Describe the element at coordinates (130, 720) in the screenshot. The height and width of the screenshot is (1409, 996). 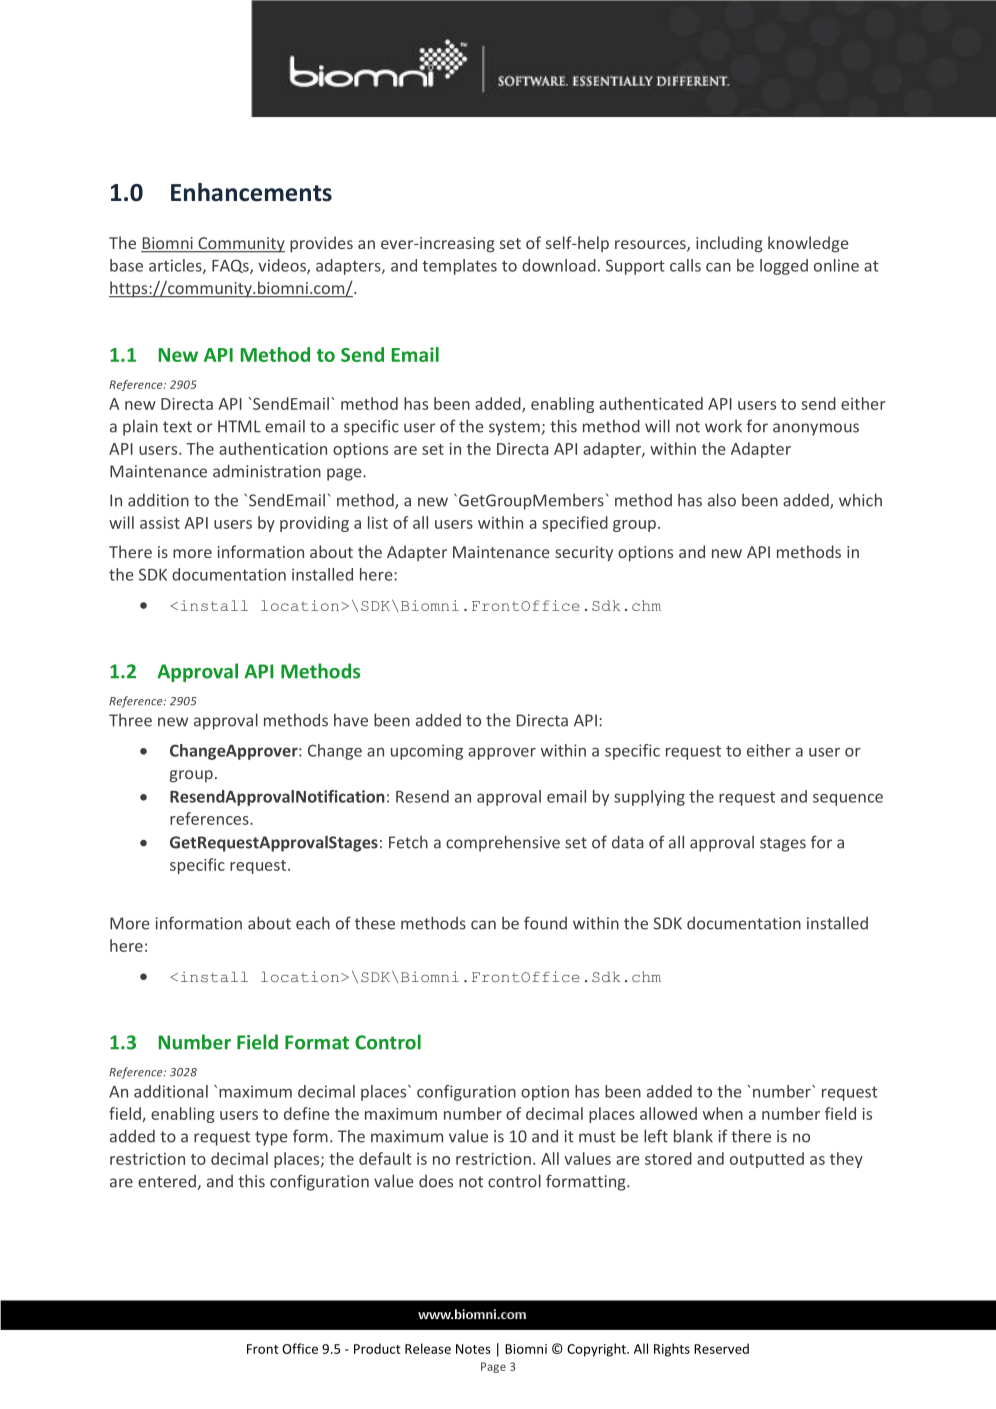
I see `Three` at that location.
